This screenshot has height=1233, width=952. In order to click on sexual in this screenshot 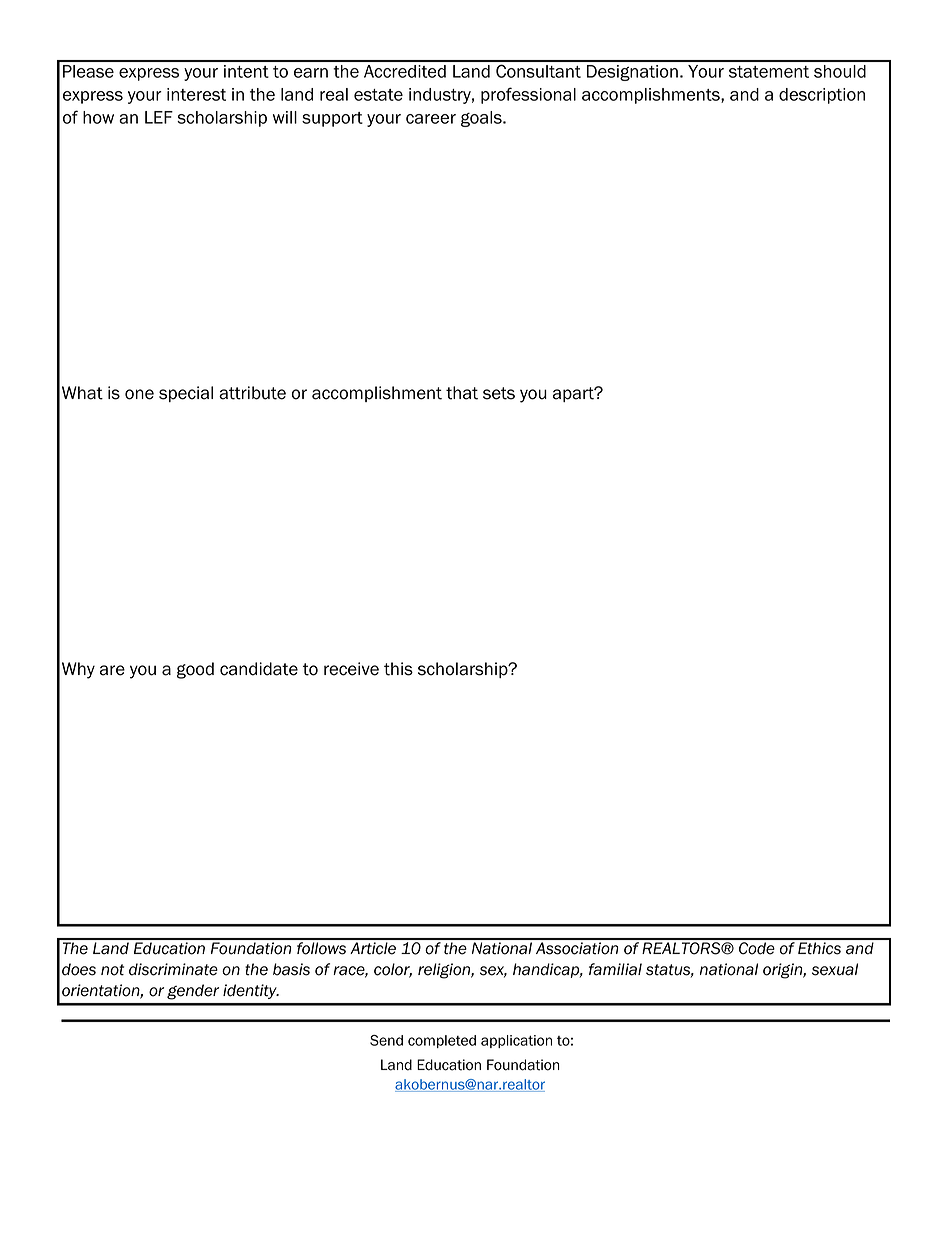, I will do `click(835, 969)`.
